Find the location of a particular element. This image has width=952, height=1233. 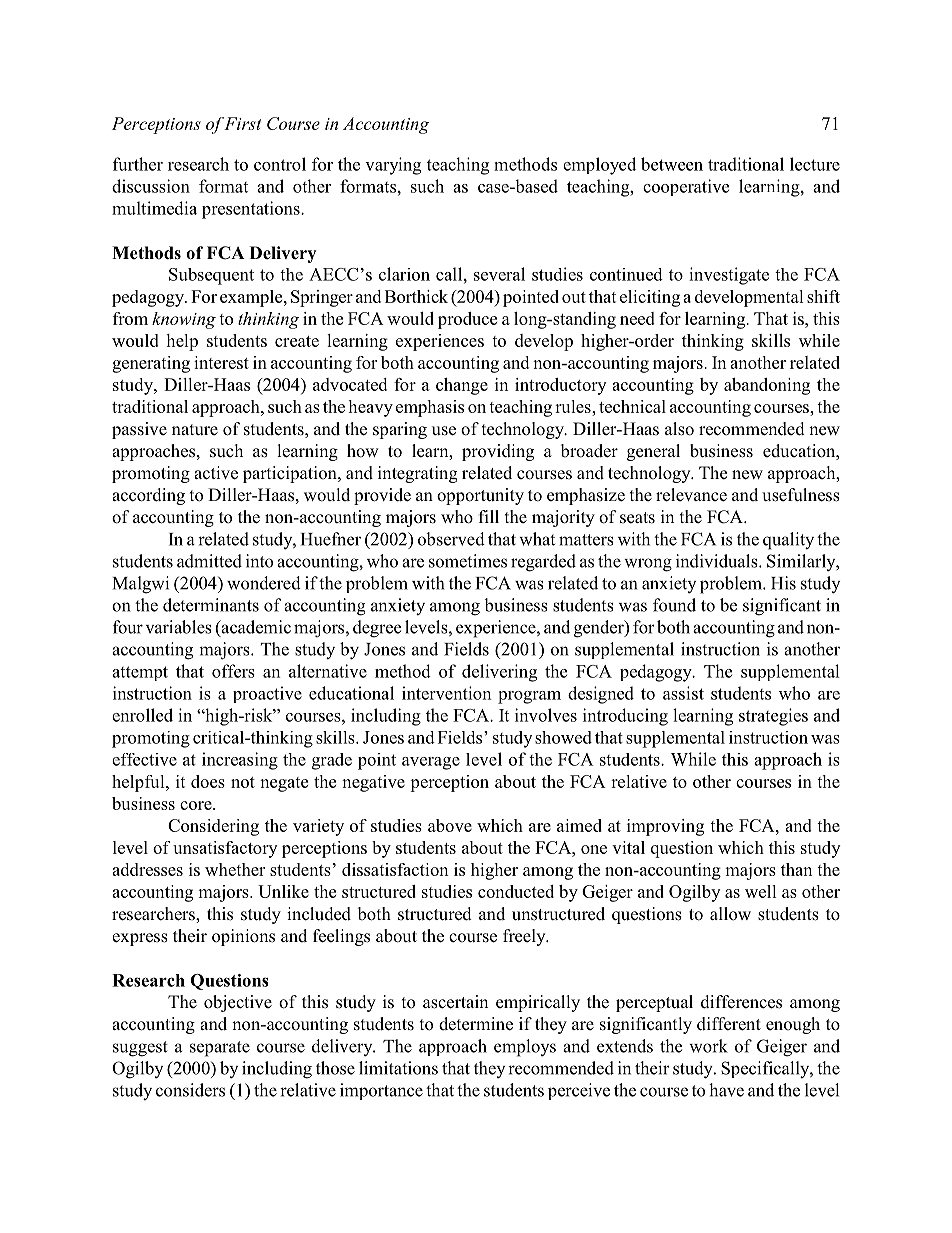

determinants is located at coordinates (211, 605).
